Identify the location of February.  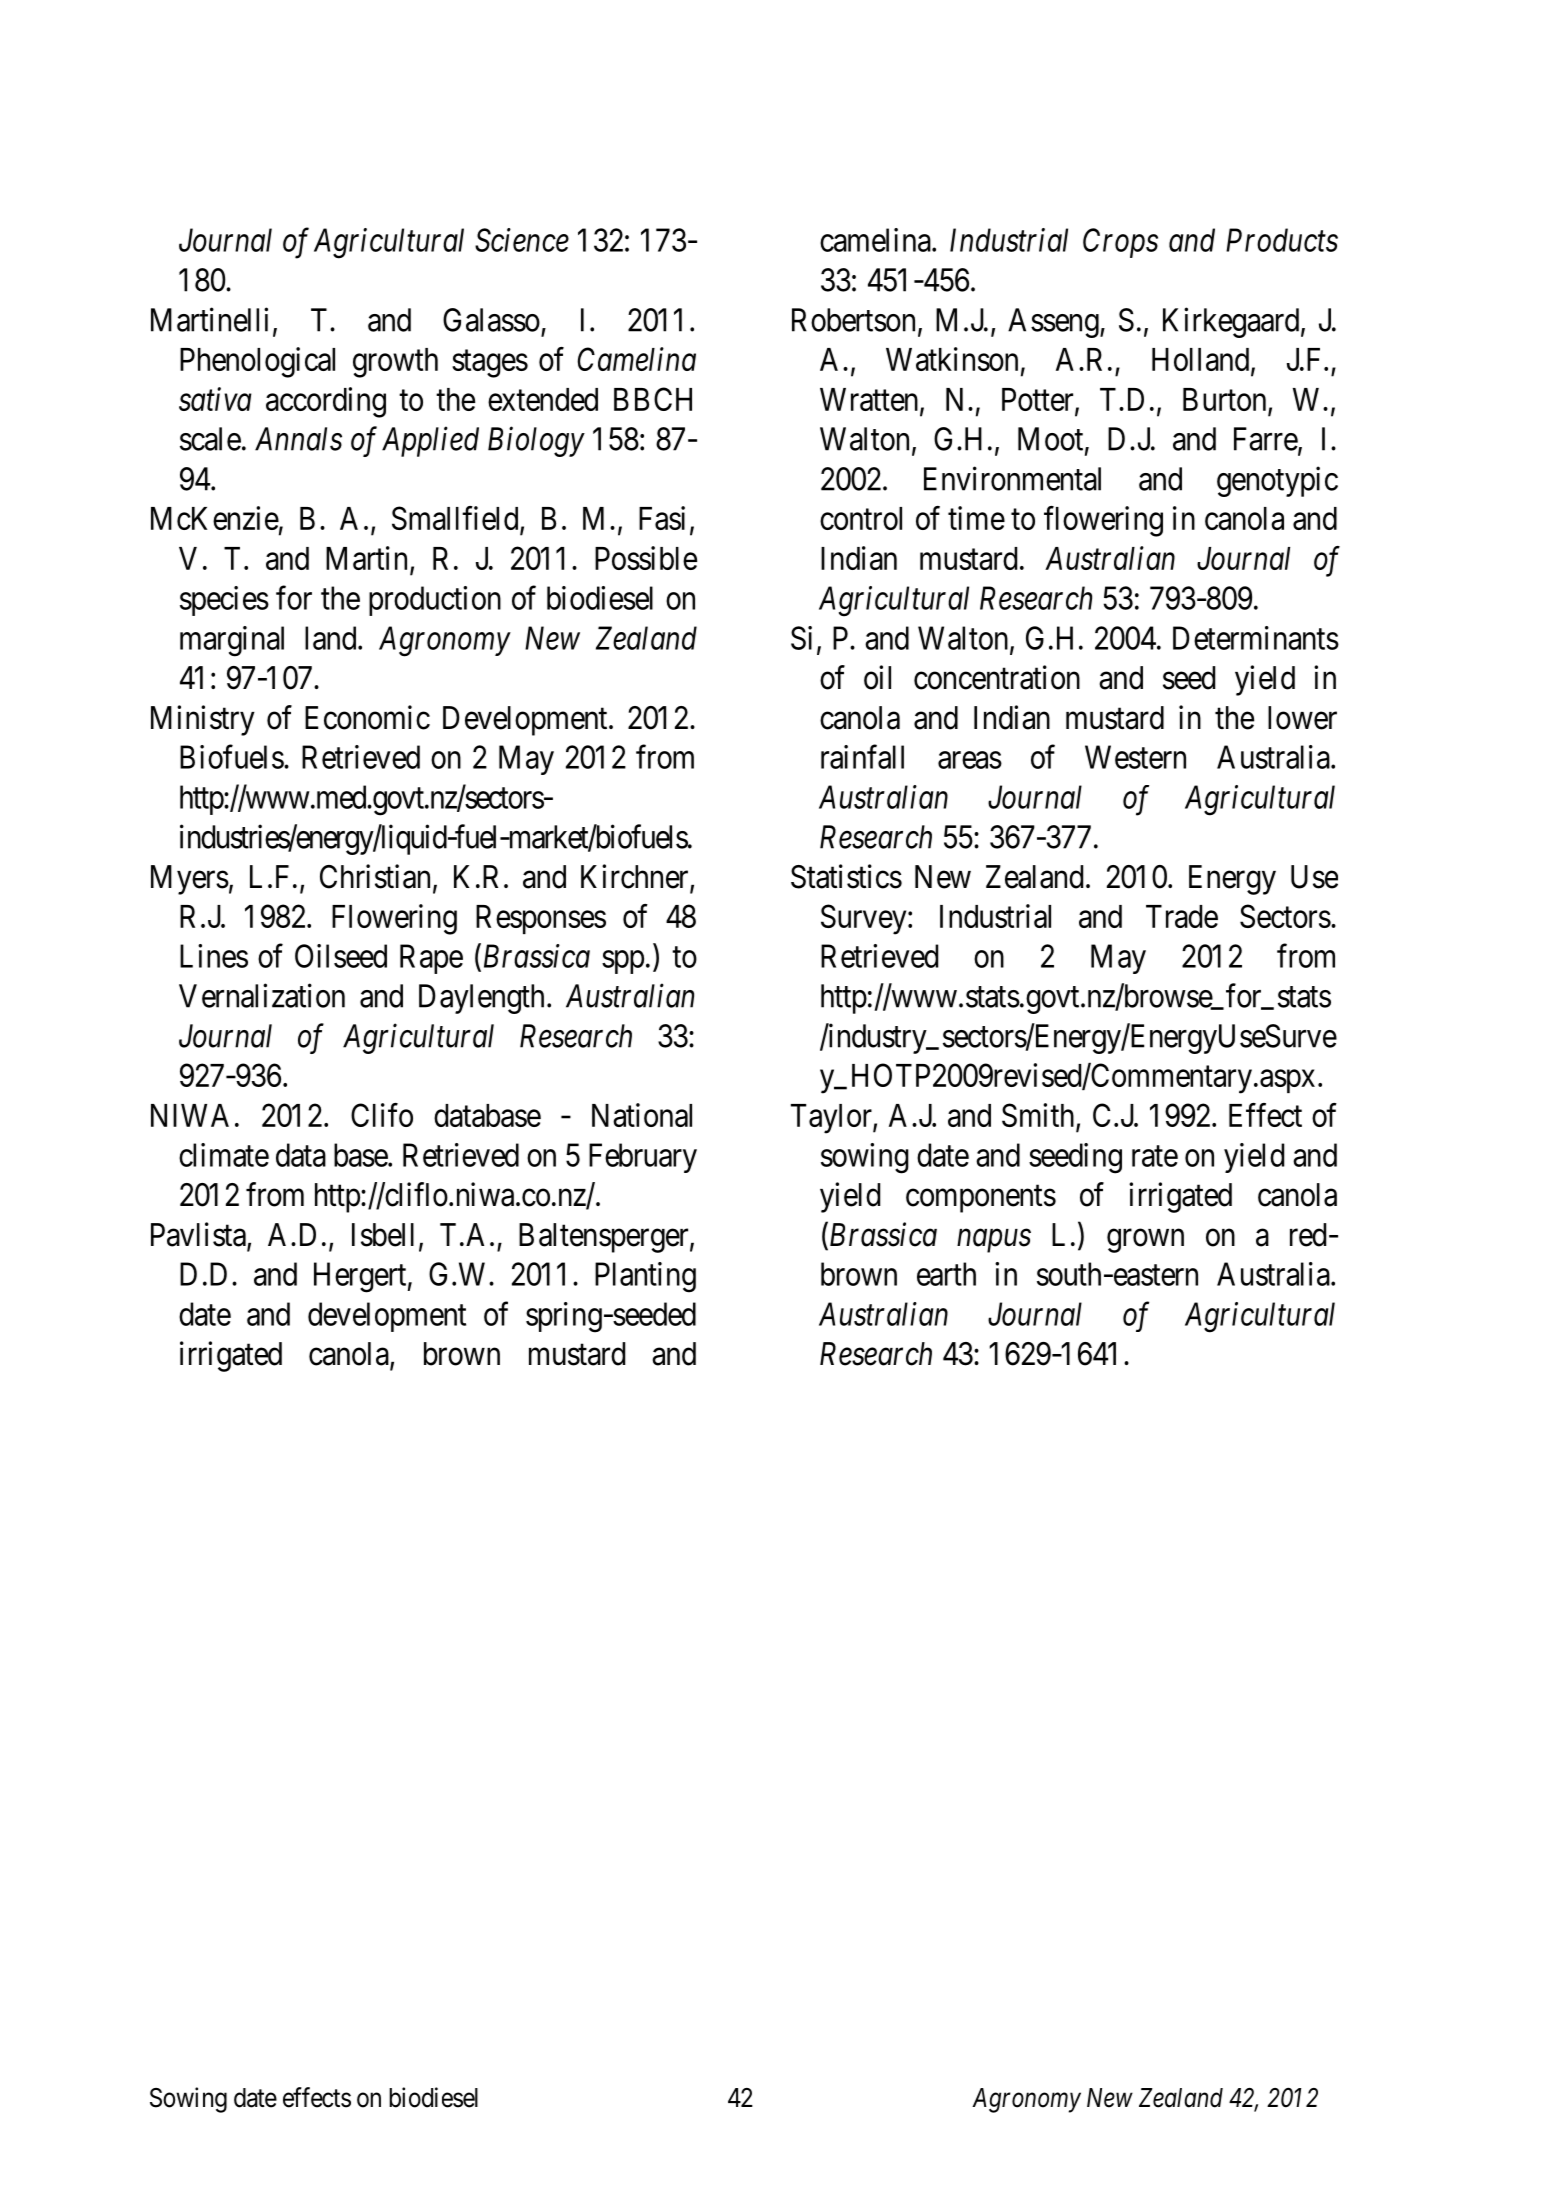
(643, 1158).
